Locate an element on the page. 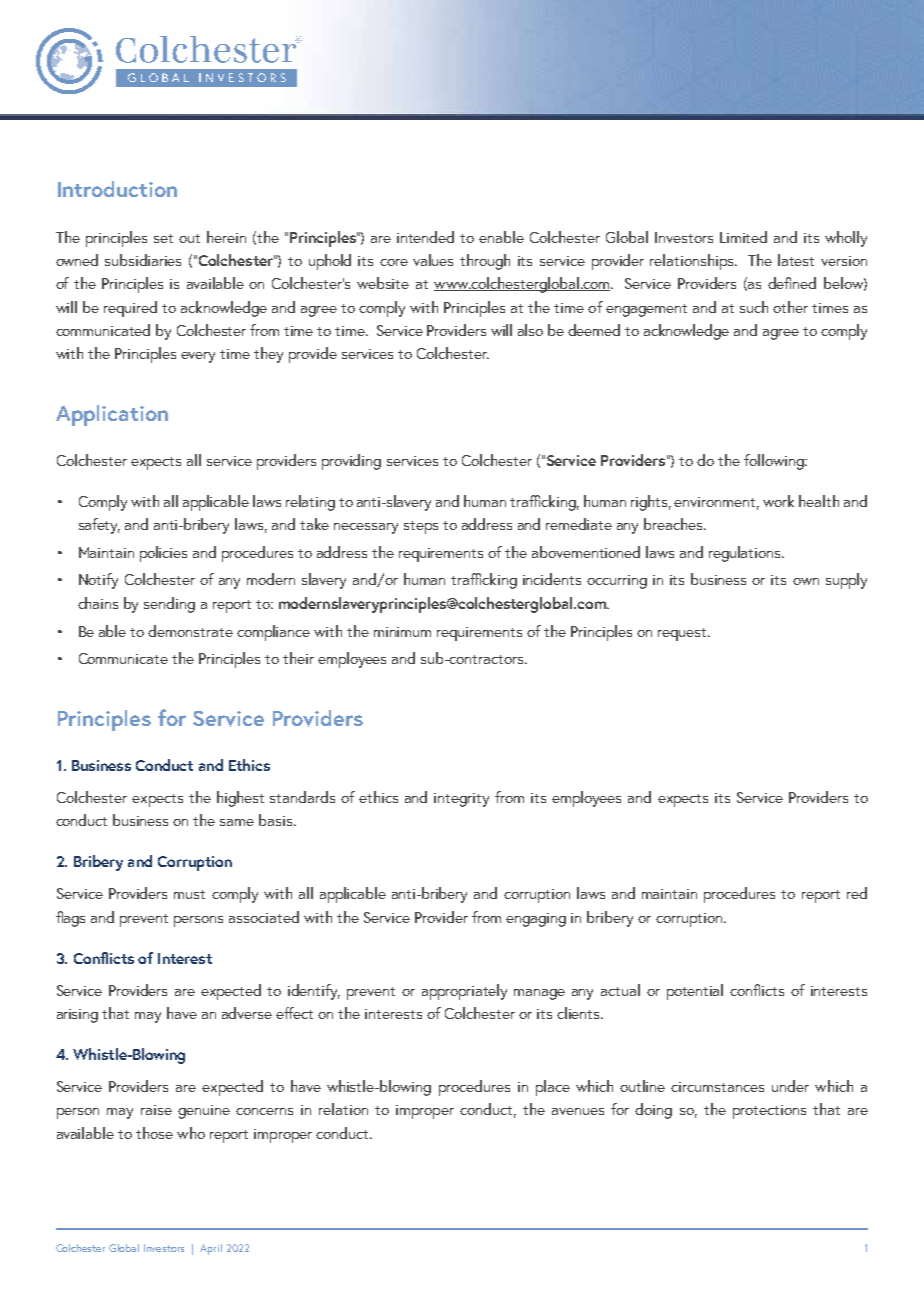  integrity is located at coordinates (461, 800).
